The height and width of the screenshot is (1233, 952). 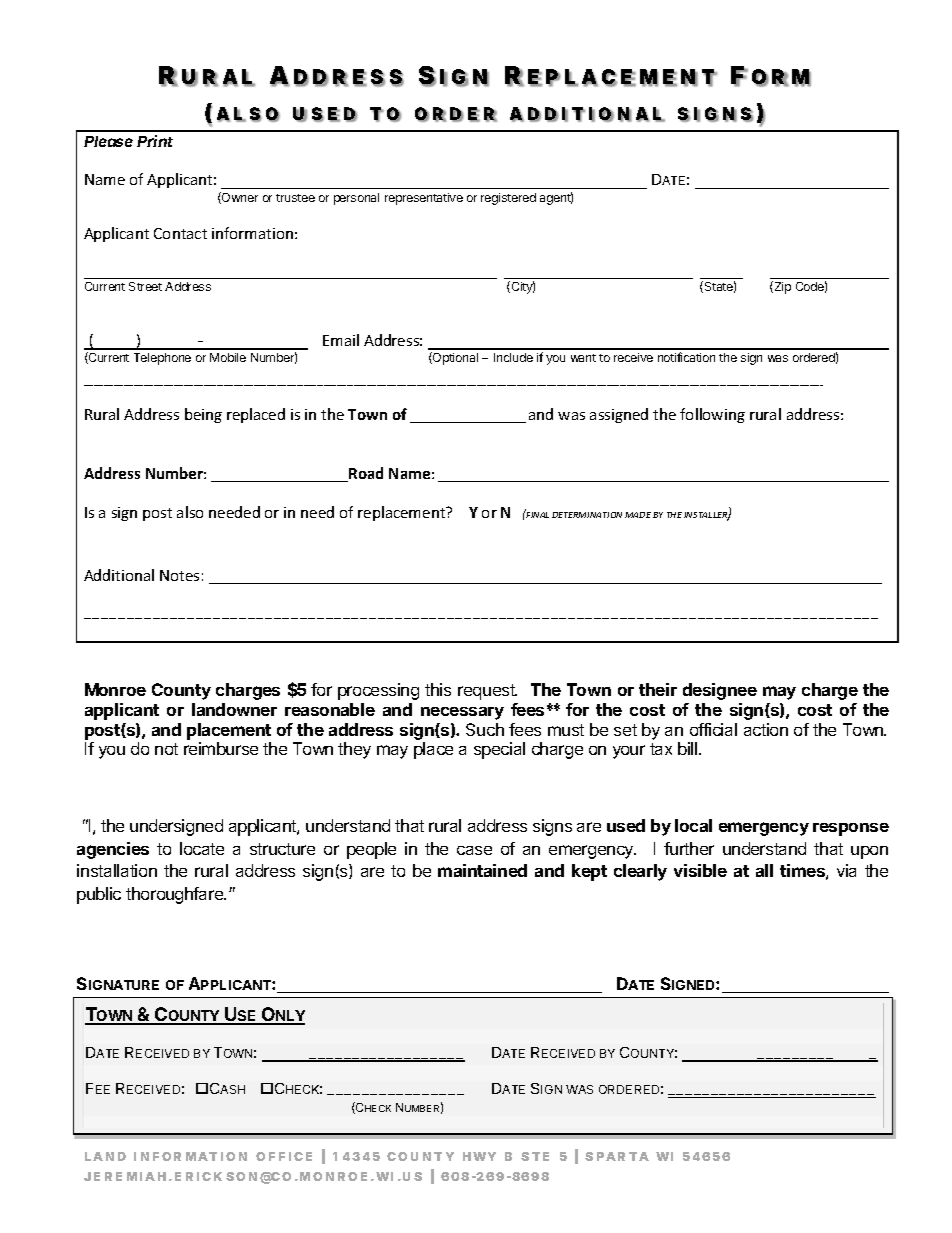 I want to click on OFFICE, so click(x=284, y=1156).
